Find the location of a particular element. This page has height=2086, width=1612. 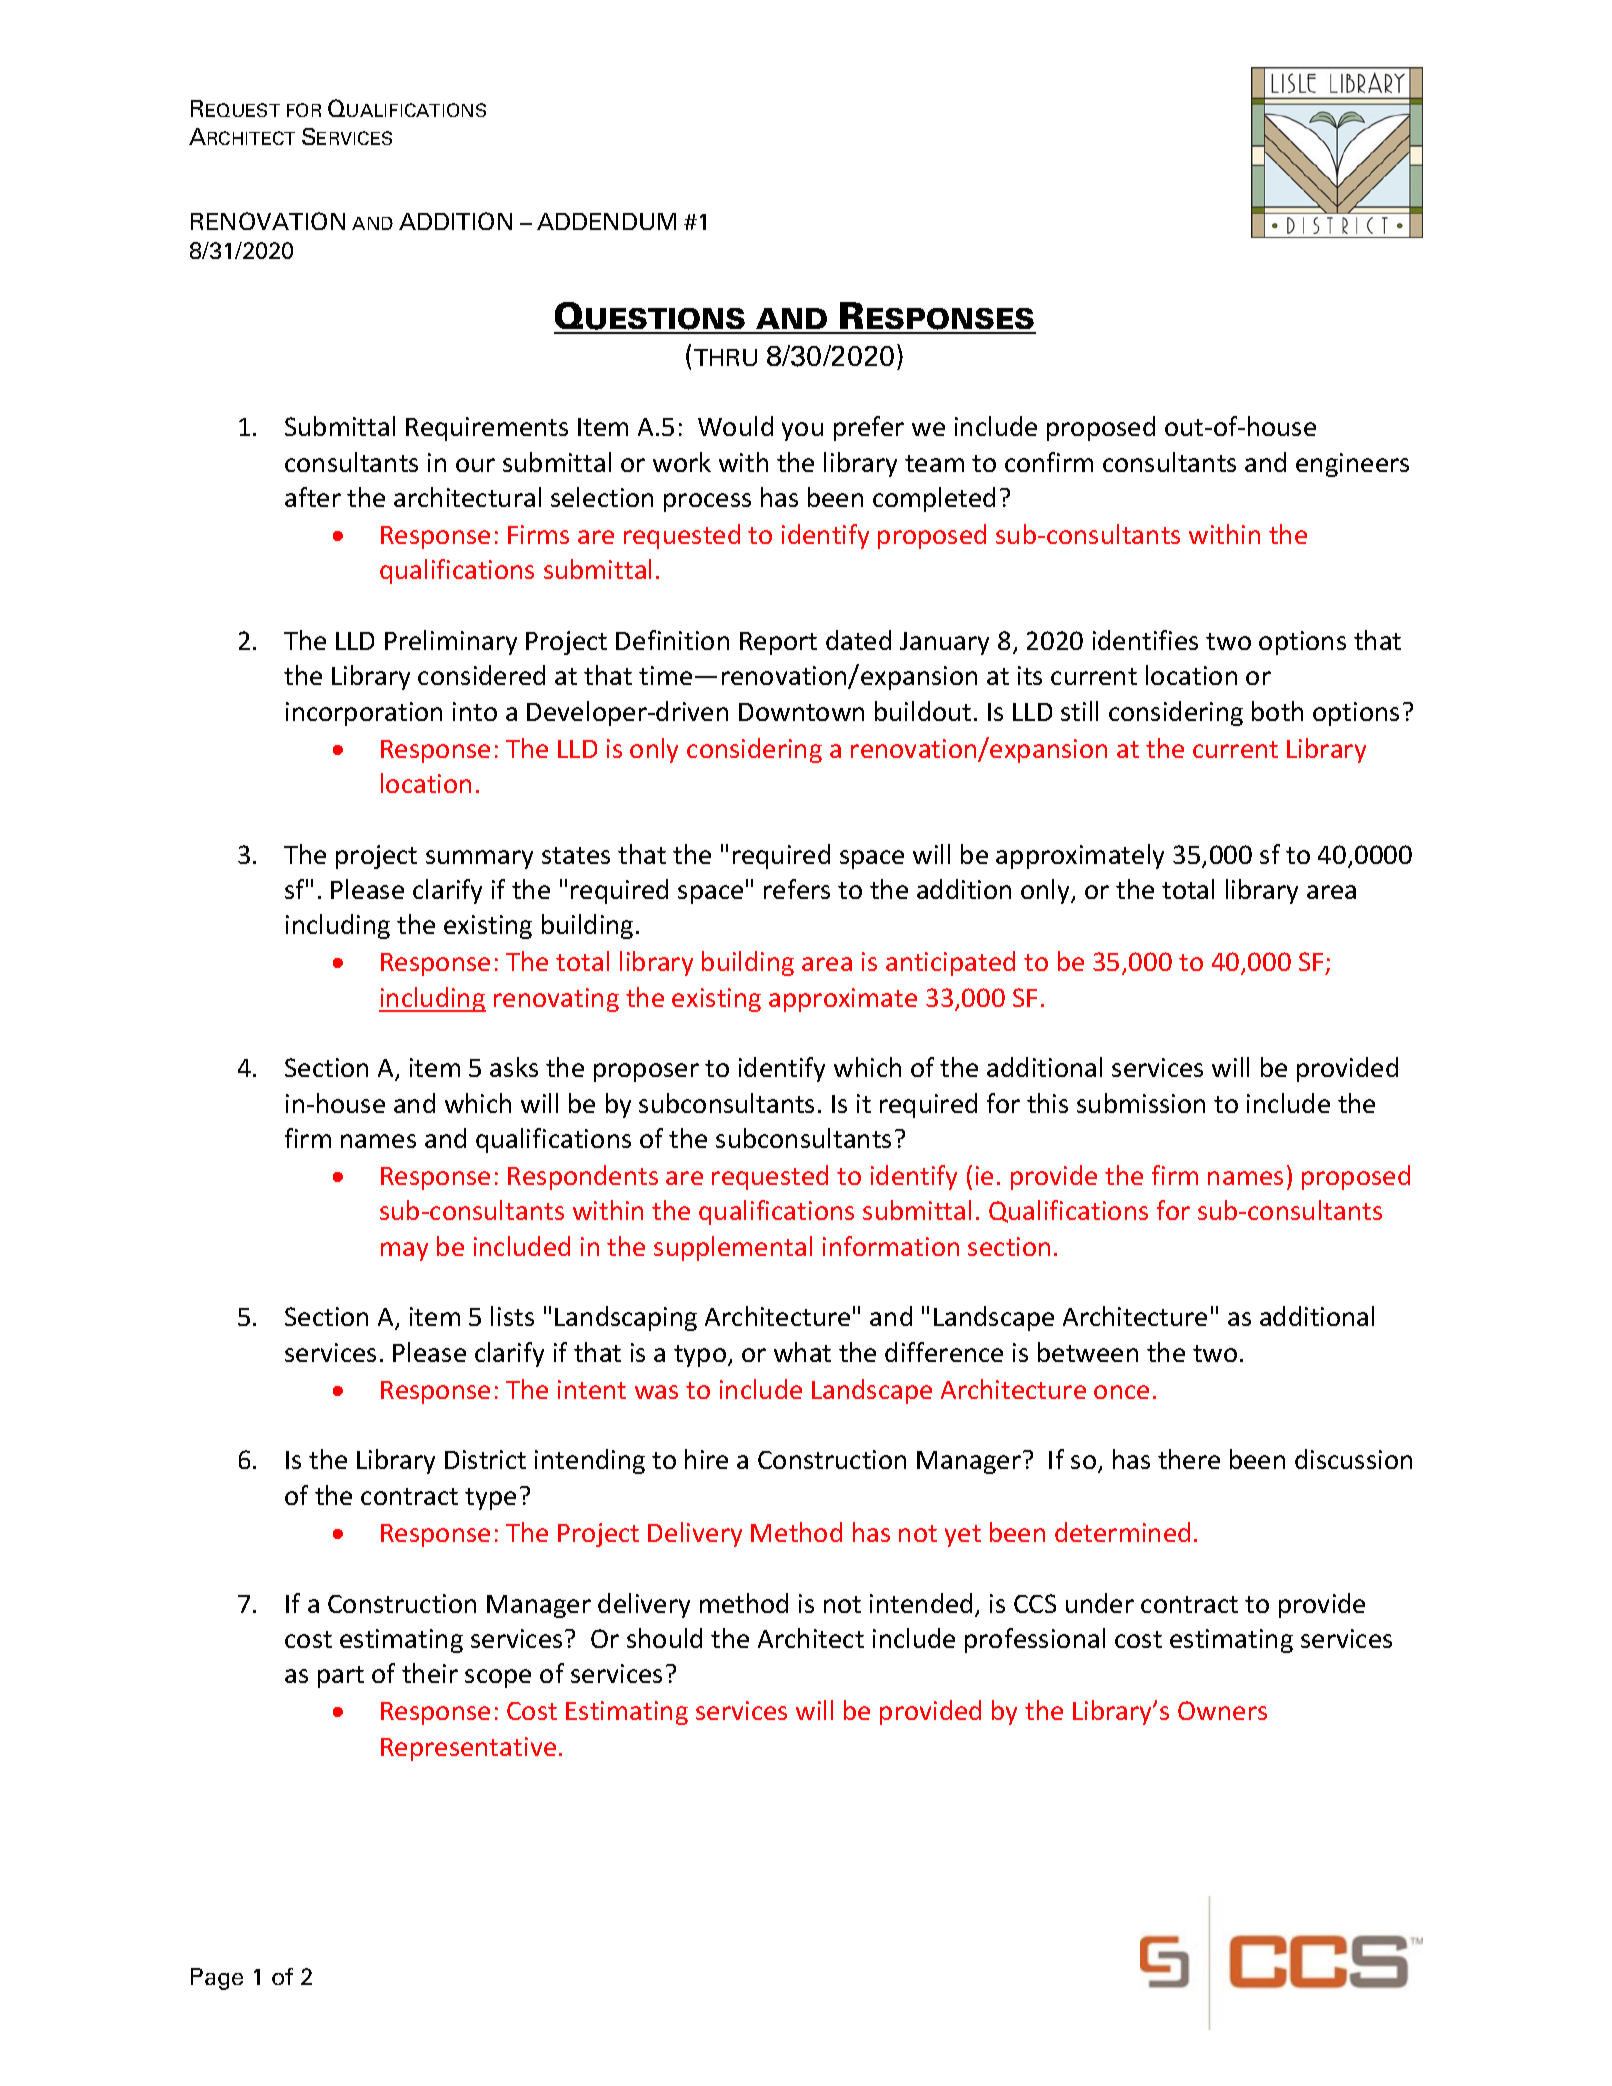

engineers is located at coordinates (1352, 465).
